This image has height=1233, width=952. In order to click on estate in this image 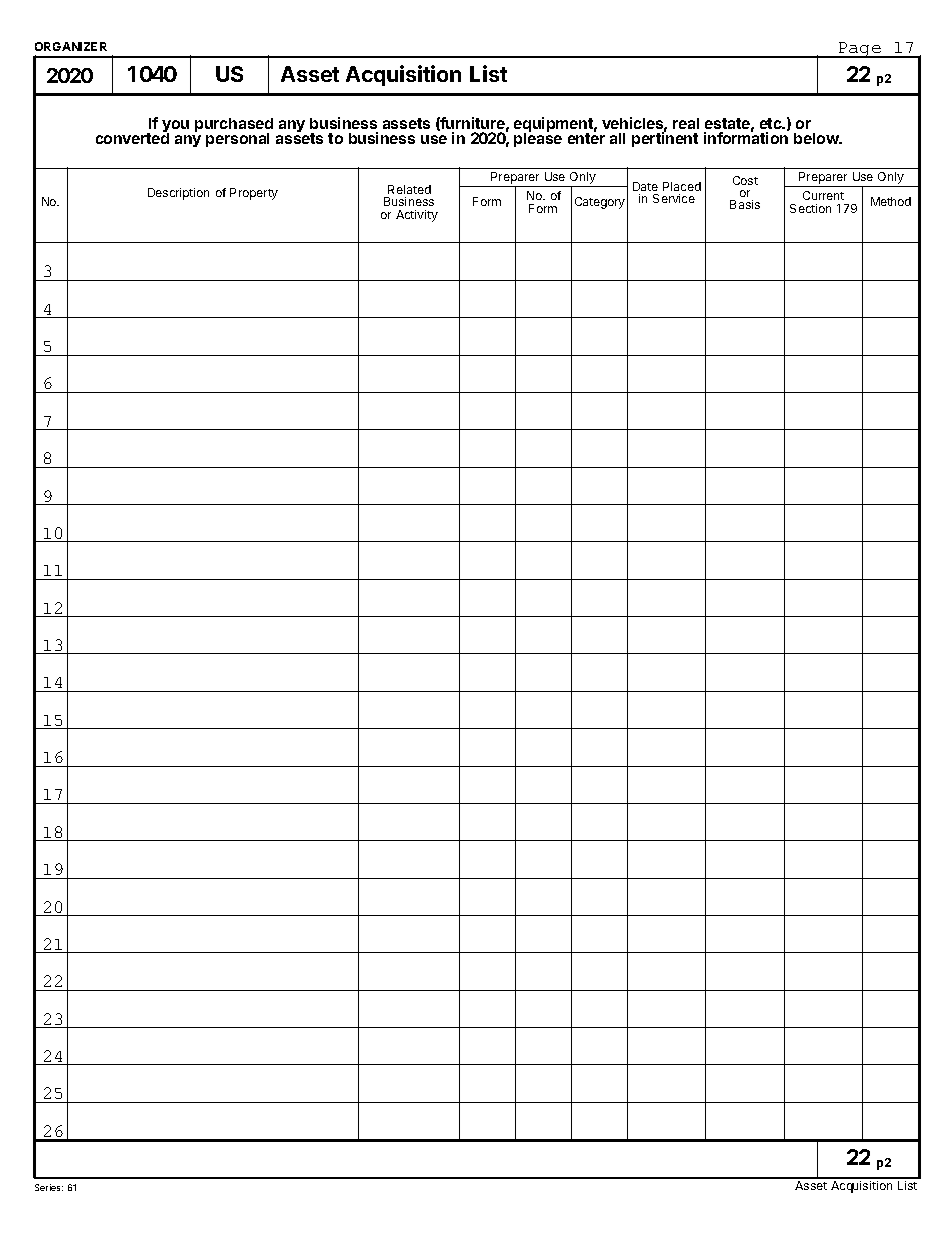, I will do `click(727, 123)`.
